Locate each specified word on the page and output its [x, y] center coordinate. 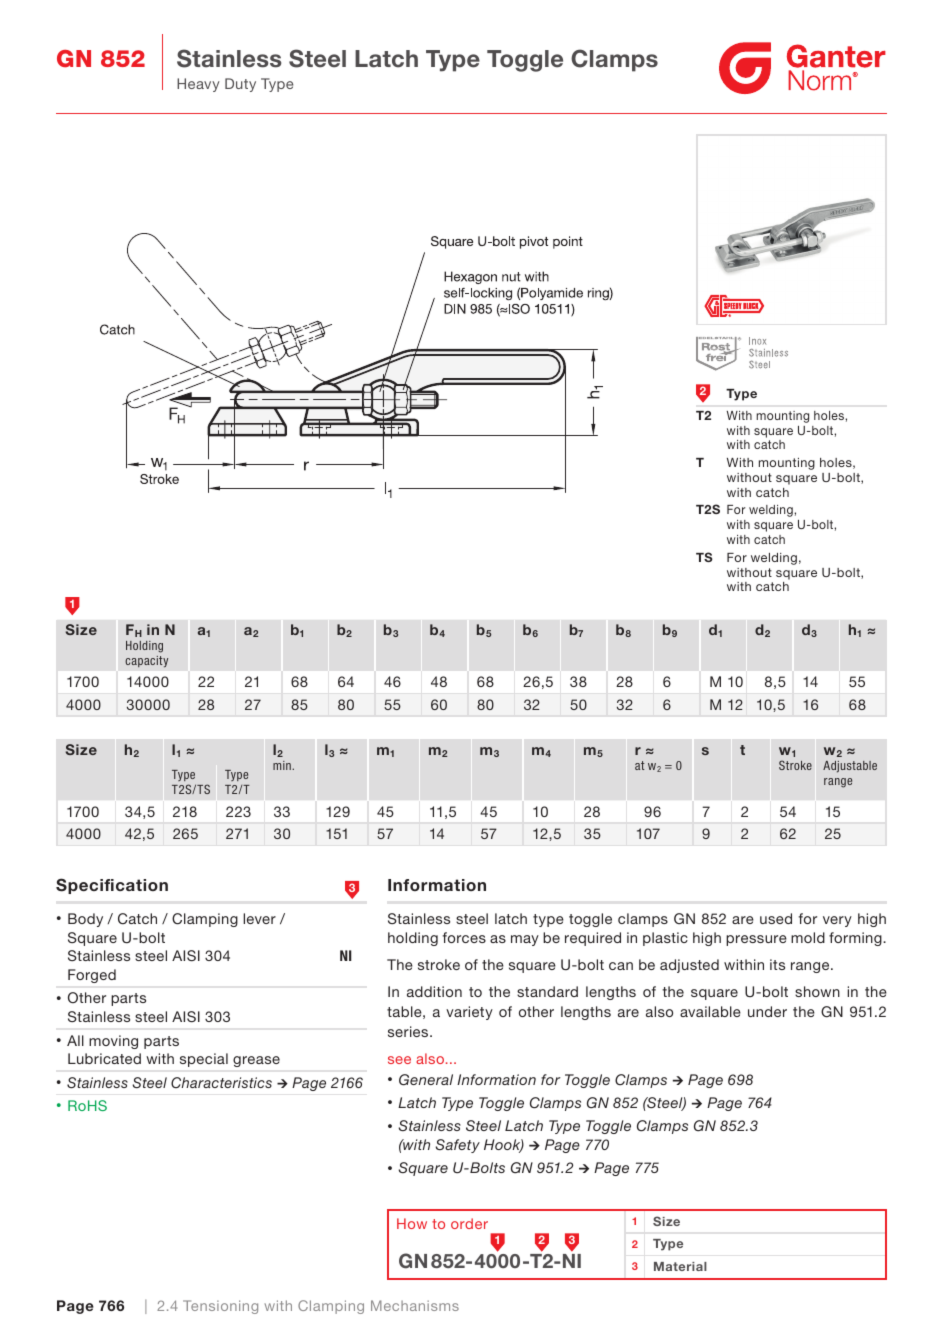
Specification [112, 886]
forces [464, 937]
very [837, 921]
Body [85, 920]
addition [434, 991]
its [777, 964]
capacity [146, 661]
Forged [92, 976]
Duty [240, 85]
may [525, 940]
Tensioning [220, 1307]
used [776, 918]
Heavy [198, 85]
